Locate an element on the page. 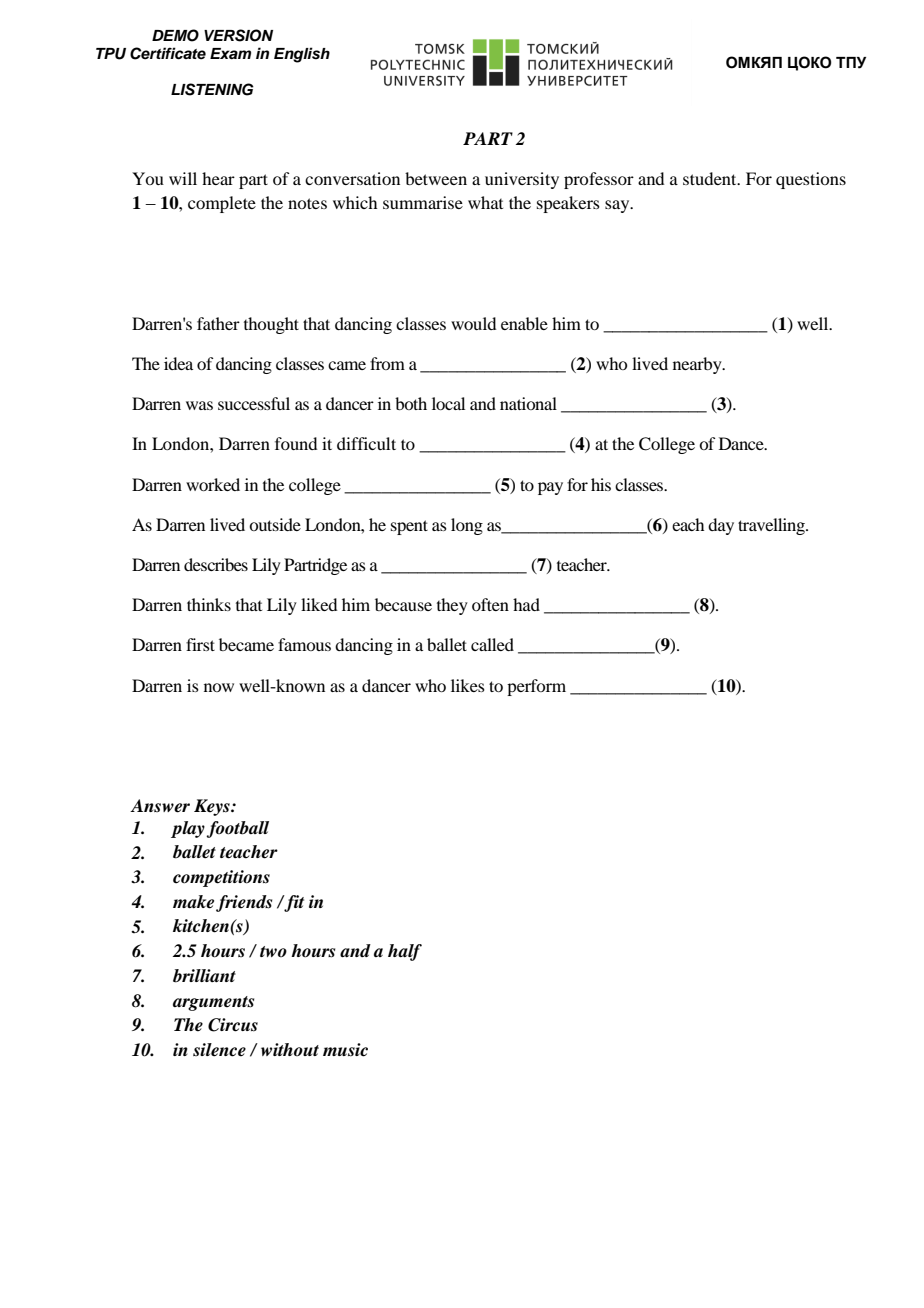 This page has height=1308, width=924. perform is located at coordinates (536, 687).
